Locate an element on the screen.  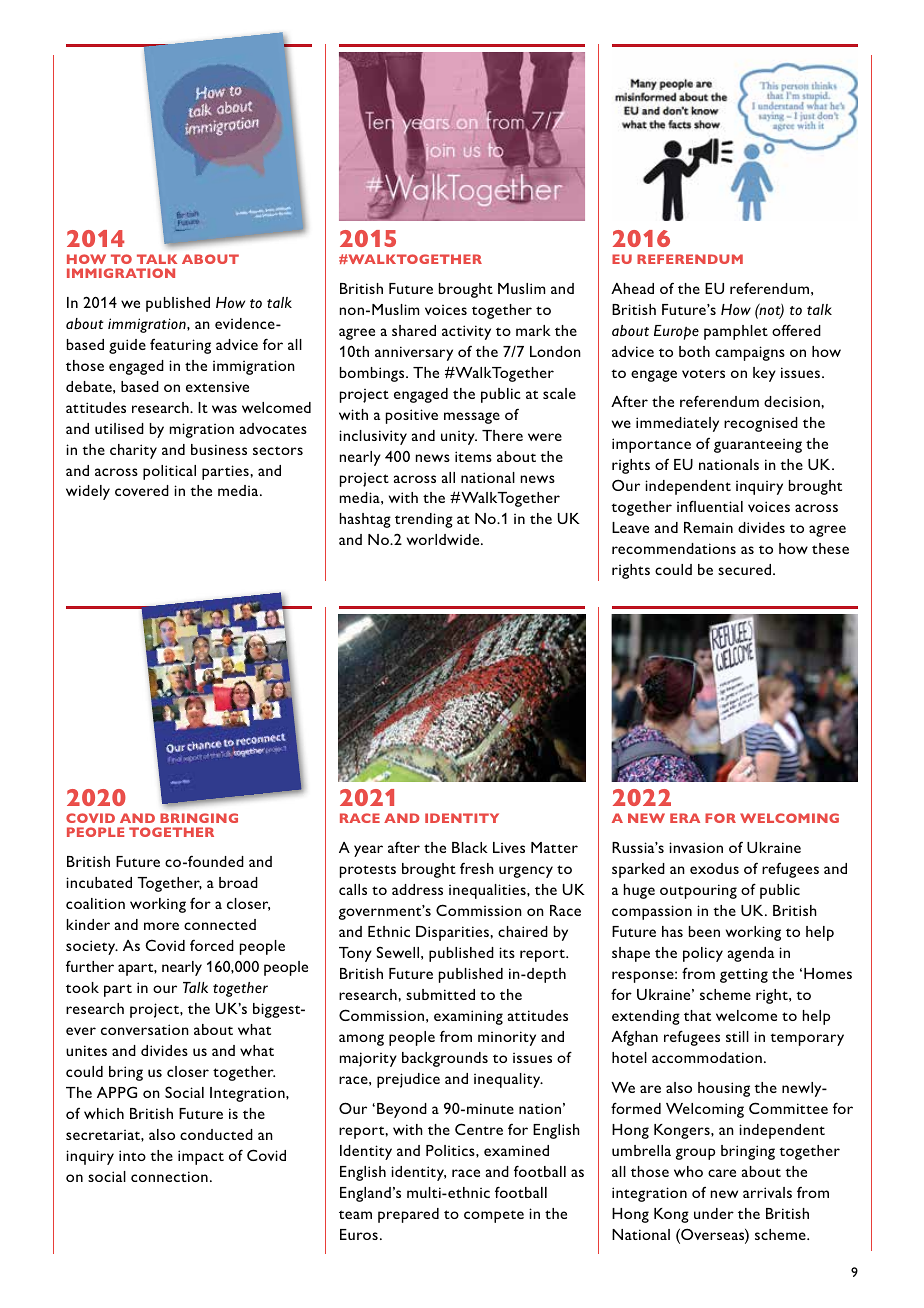
pamphlet is located at coordinates (736, 332).
